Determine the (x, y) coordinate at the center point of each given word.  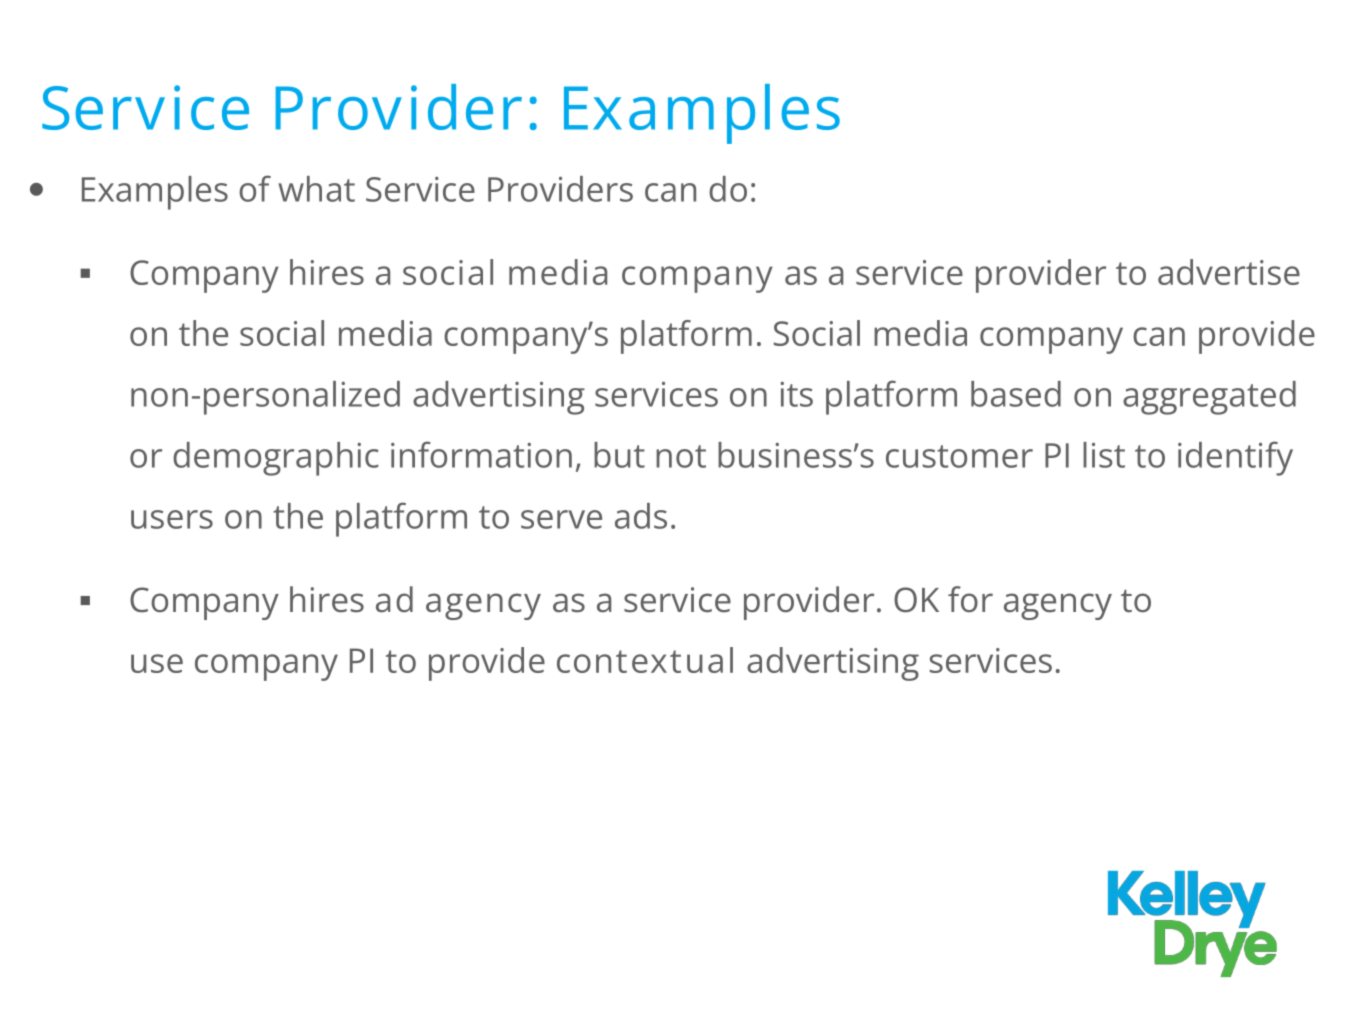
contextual (645, 660)
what (316, 189)
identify (1235, 458)
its (796, 394)
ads (641, 516)
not (681, 456)
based (1016, 394)
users (172, 519)
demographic (276, 459)
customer (959, 456)
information (481, 454)
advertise (1229, 272)
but (619, 455)
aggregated (1209, 398)
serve (561, 519)
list (1104, 455)
